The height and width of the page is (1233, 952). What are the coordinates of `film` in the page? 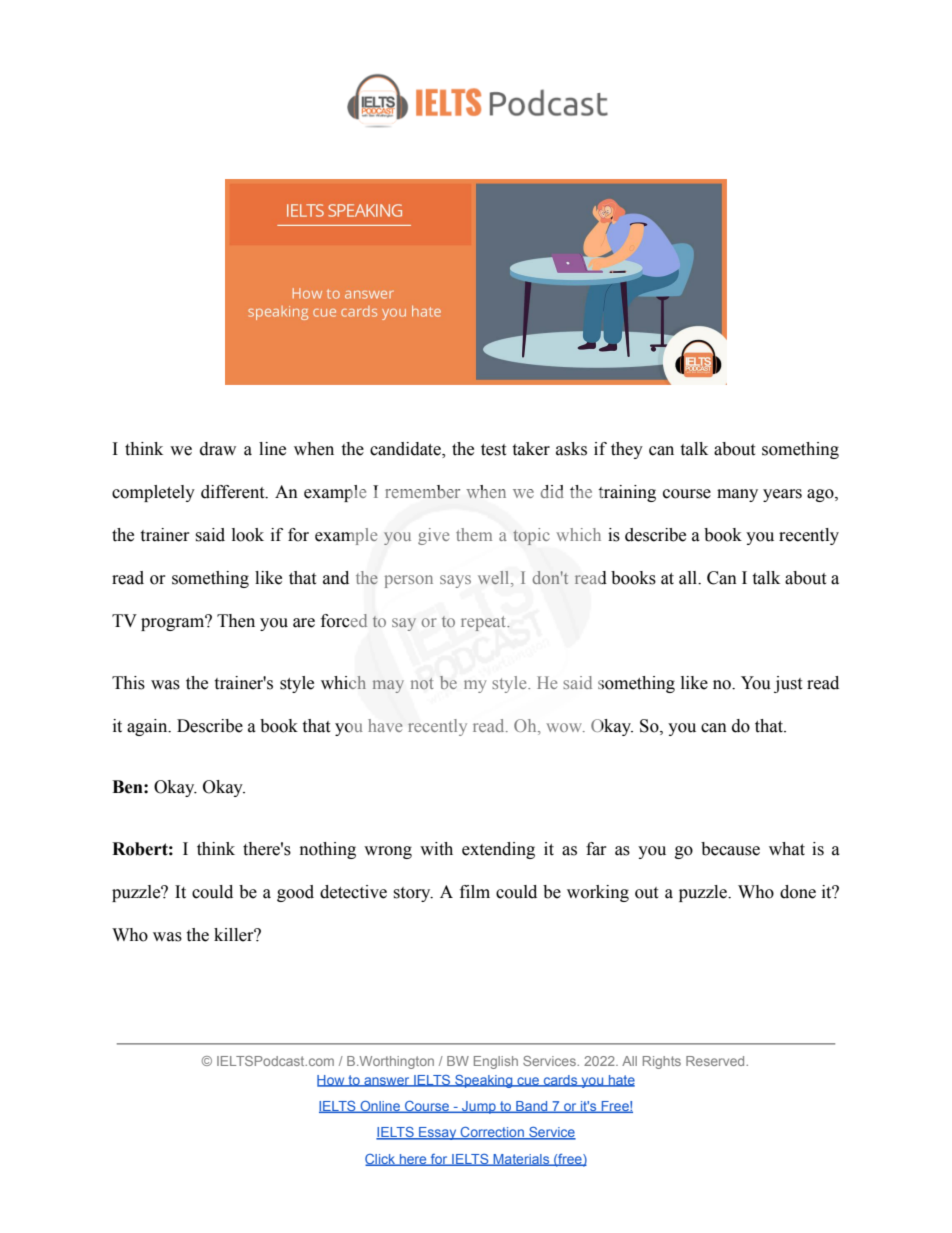 It's located at (475, 891).
